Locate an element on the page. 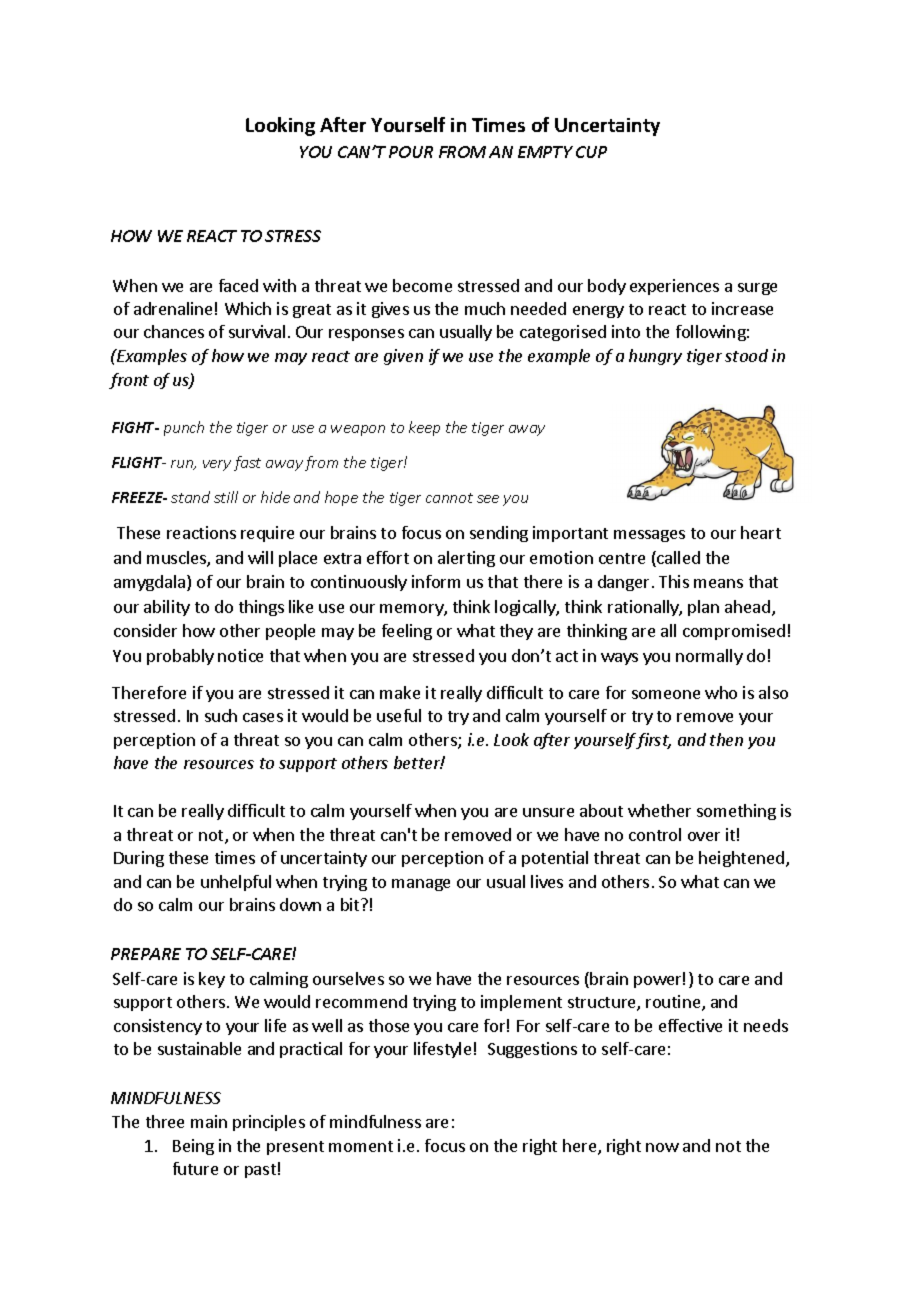 The image size is (924, 1308). messages is located at coordinates (649, 536).
